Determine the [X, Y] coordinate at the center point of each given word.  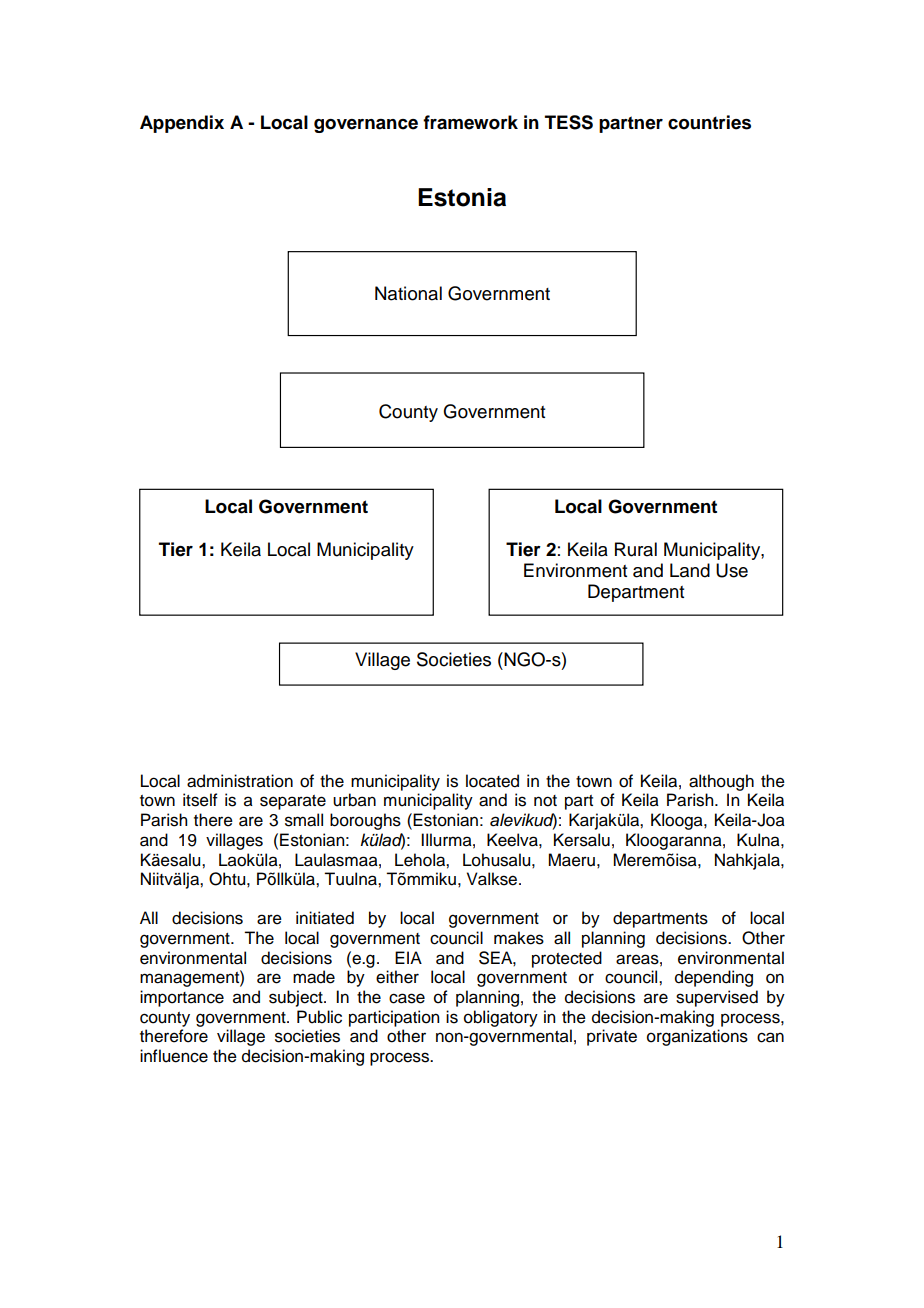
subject [297, 998]
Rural [636, 549]
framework [470, 122]
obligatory [501, 1018]
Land [690, 570]
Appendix [182, 124]
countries [709, 122]
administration [240, 781]
